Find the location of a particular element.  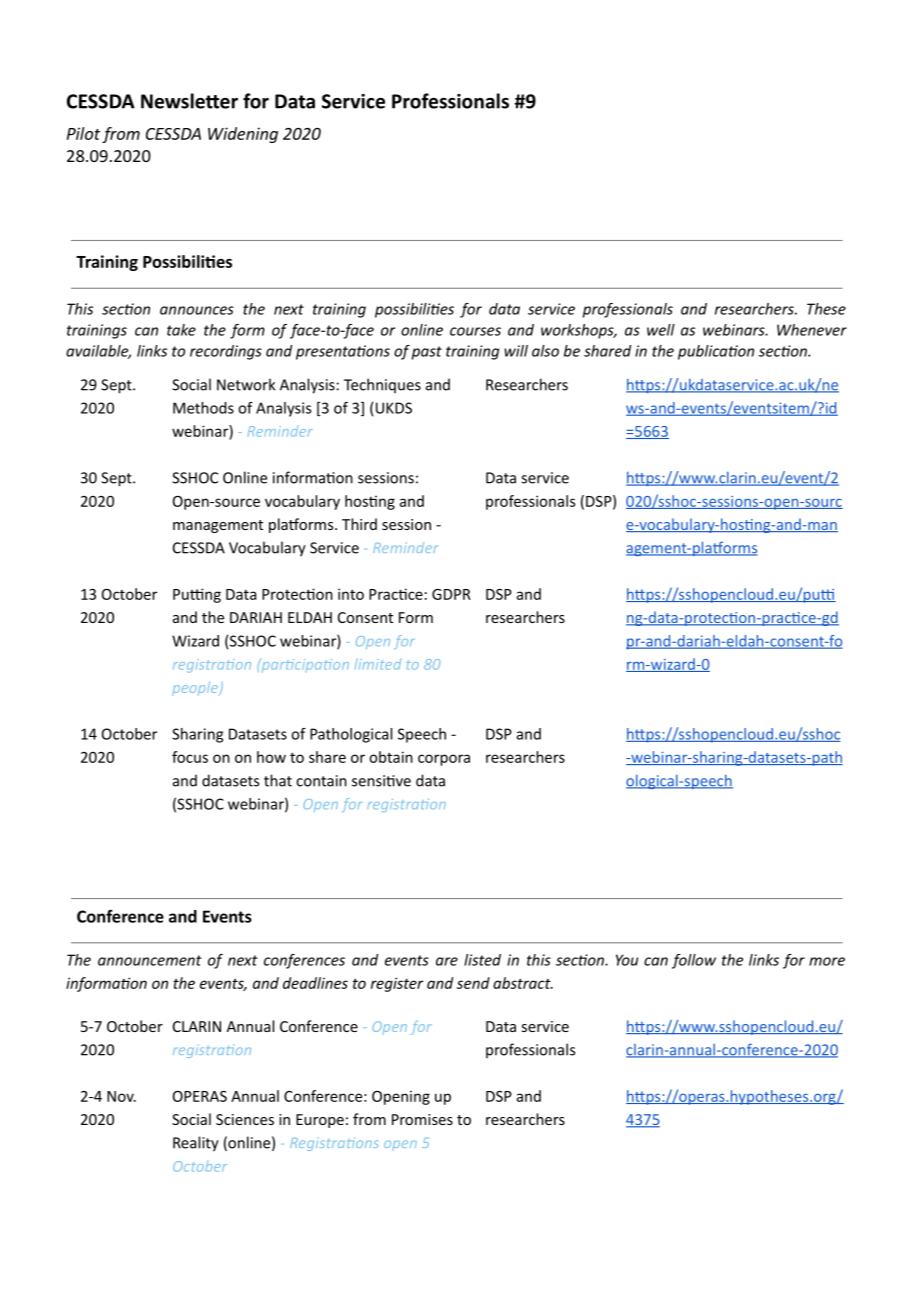

GDPR is located at coordinates (451, 594).
